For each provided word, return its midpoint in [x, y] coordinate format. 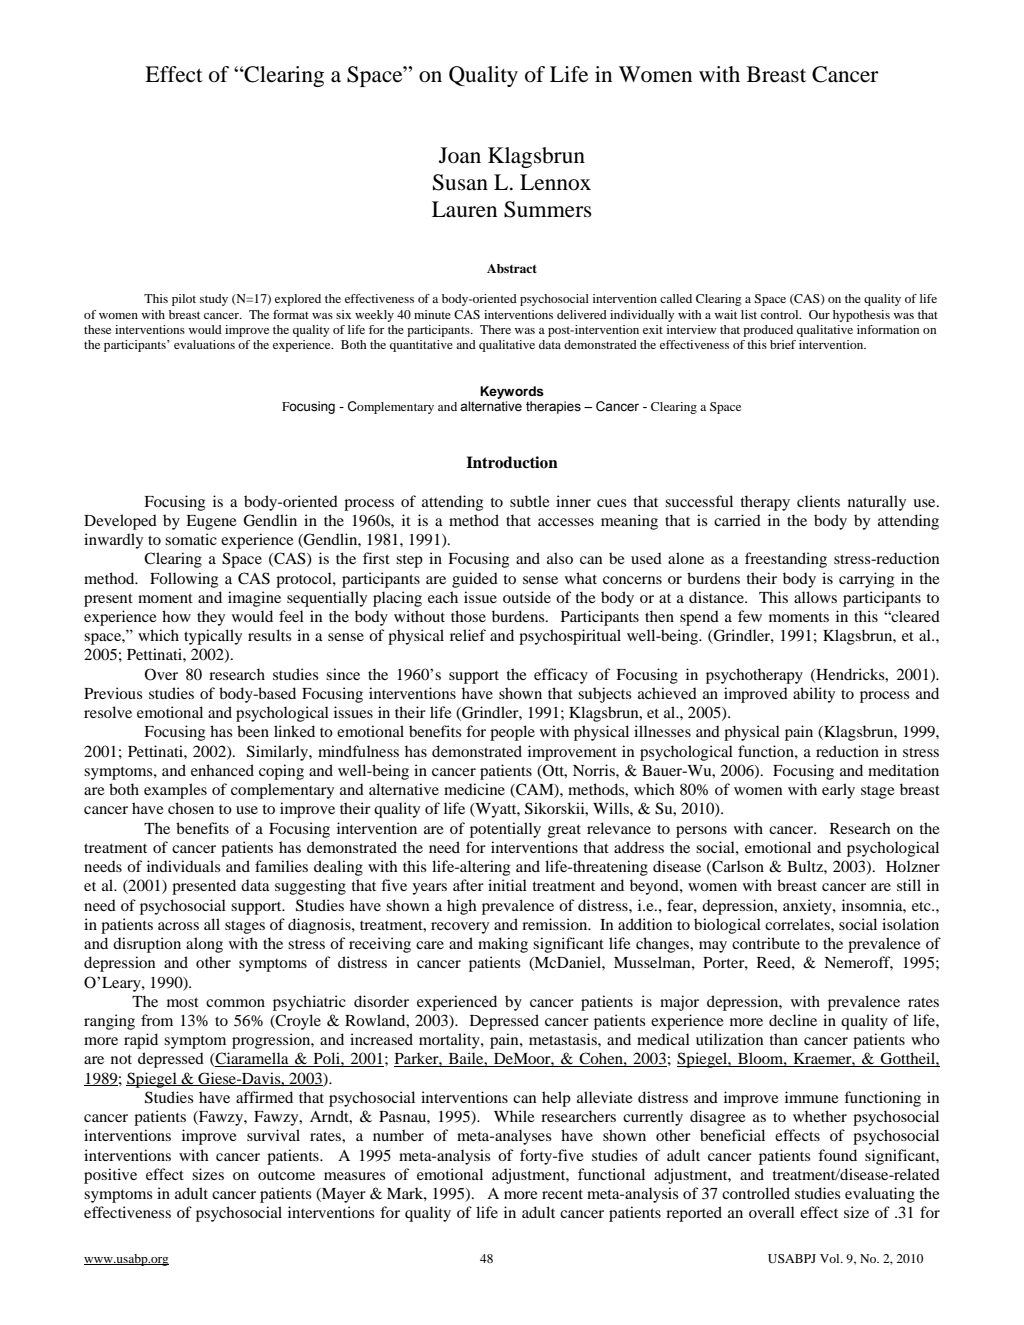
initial [507, 885]
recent [562, 1194]
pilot [184, 300]
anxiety [808, 907]
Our [819, 314]
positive [110, 1176]
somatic [191, 539]
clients [818, 501]
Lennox [555, 182]
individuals [184, 866]
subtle [530, 501]
